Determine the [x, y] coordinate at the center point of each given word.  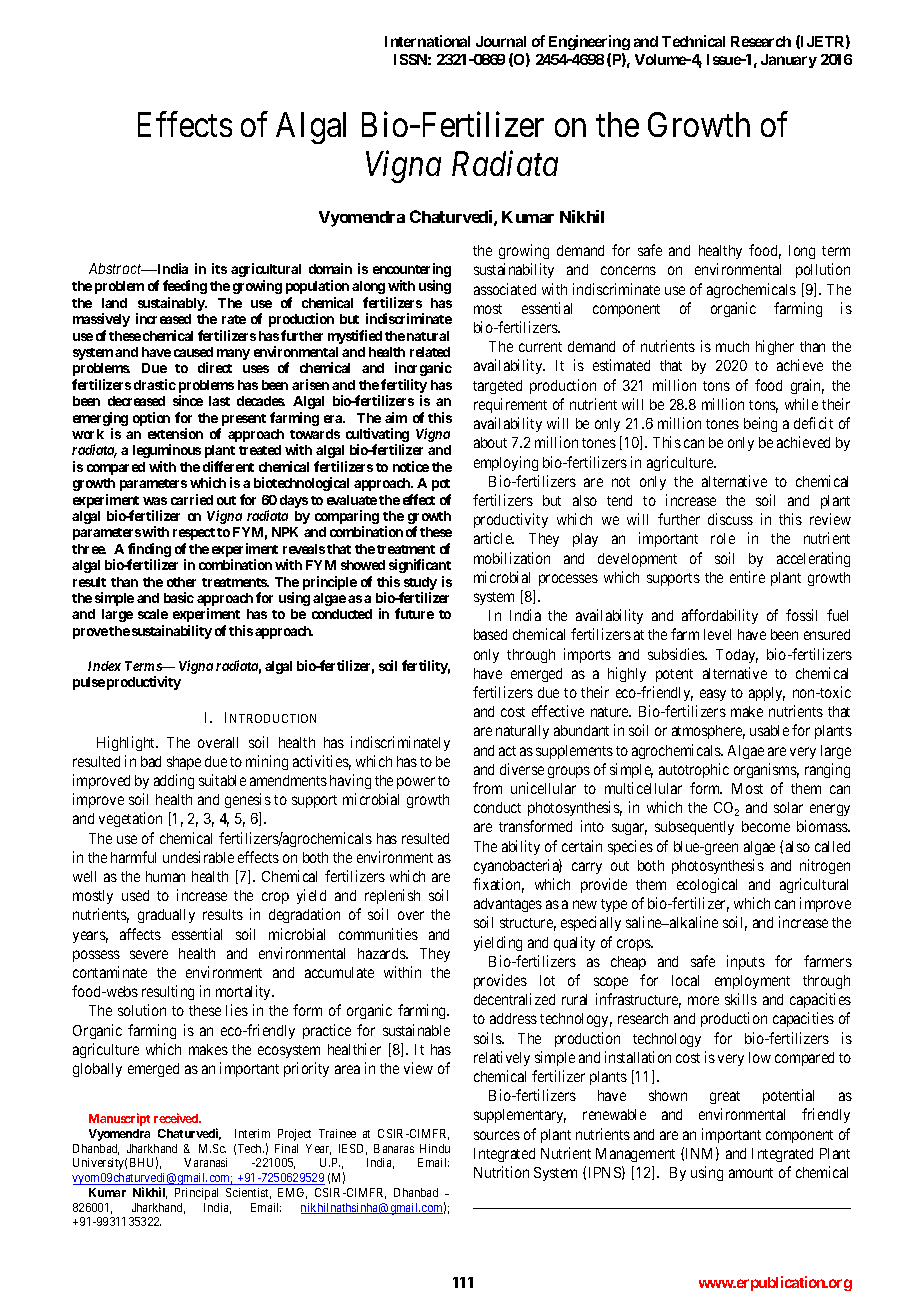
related [430, 352]
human [165, 876]
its [219, 268]
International [427, 41]
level [717, 634]
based [490, 634]
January [789, 61]
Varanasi [205, 1162]
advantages [508, 905]
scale [153, 614]
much [732, 346]
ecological [707, 885]
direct [215, 367]
